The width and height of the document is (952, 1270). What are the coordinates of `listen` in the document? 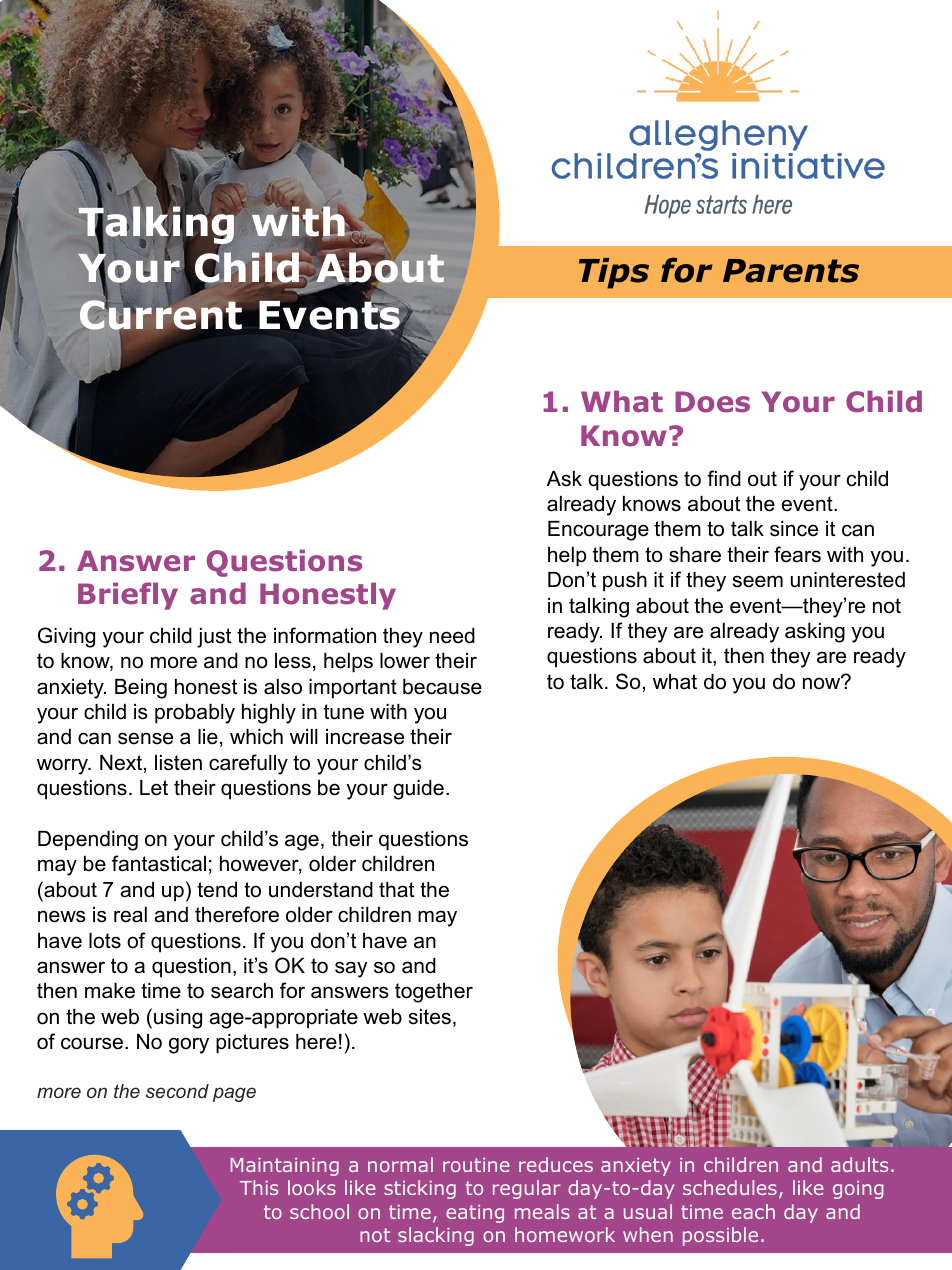 It's located at (178, 763).
